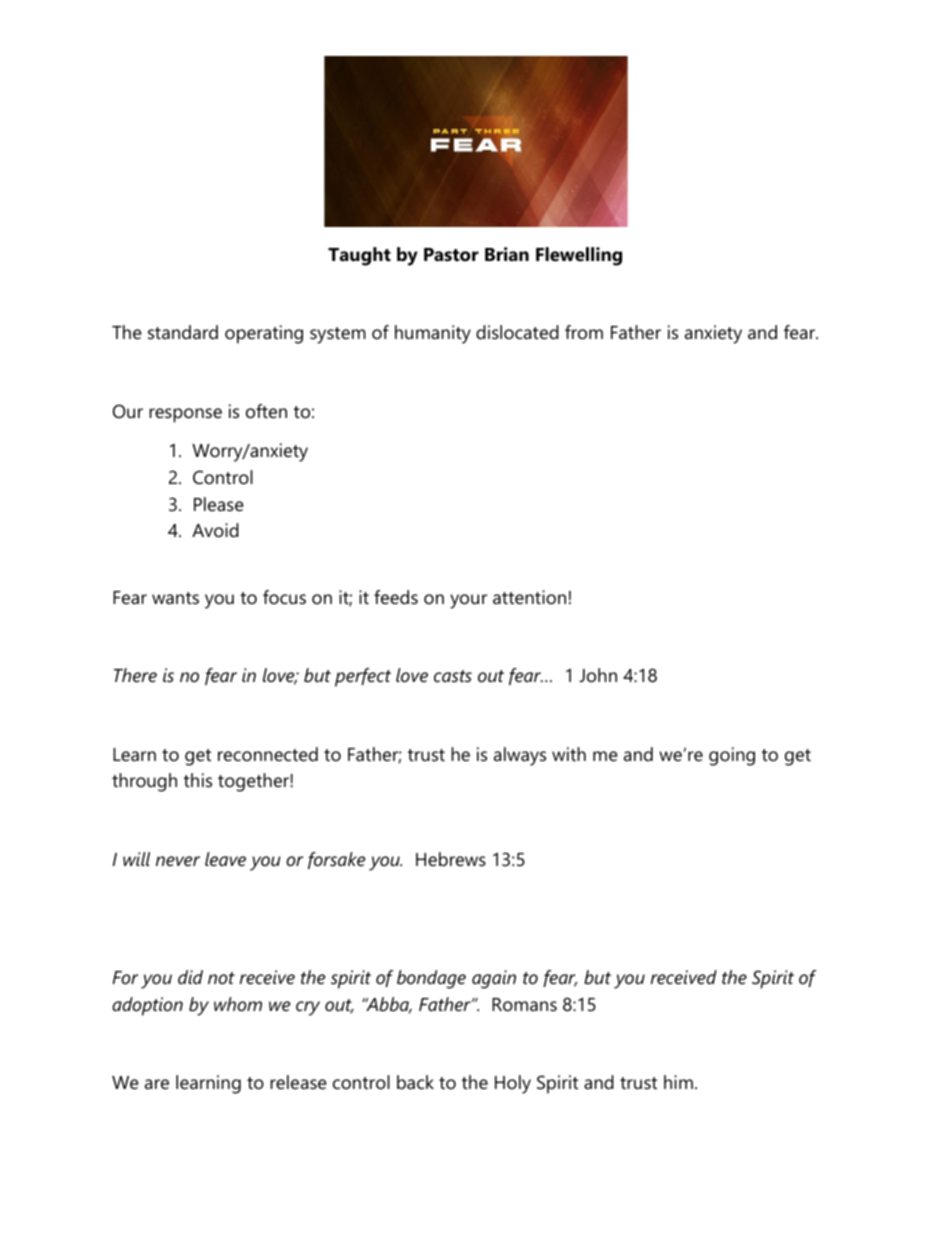  Describe the element at coordinates (451, 859) in the screenshot. I see `Hebrews` at that location.
